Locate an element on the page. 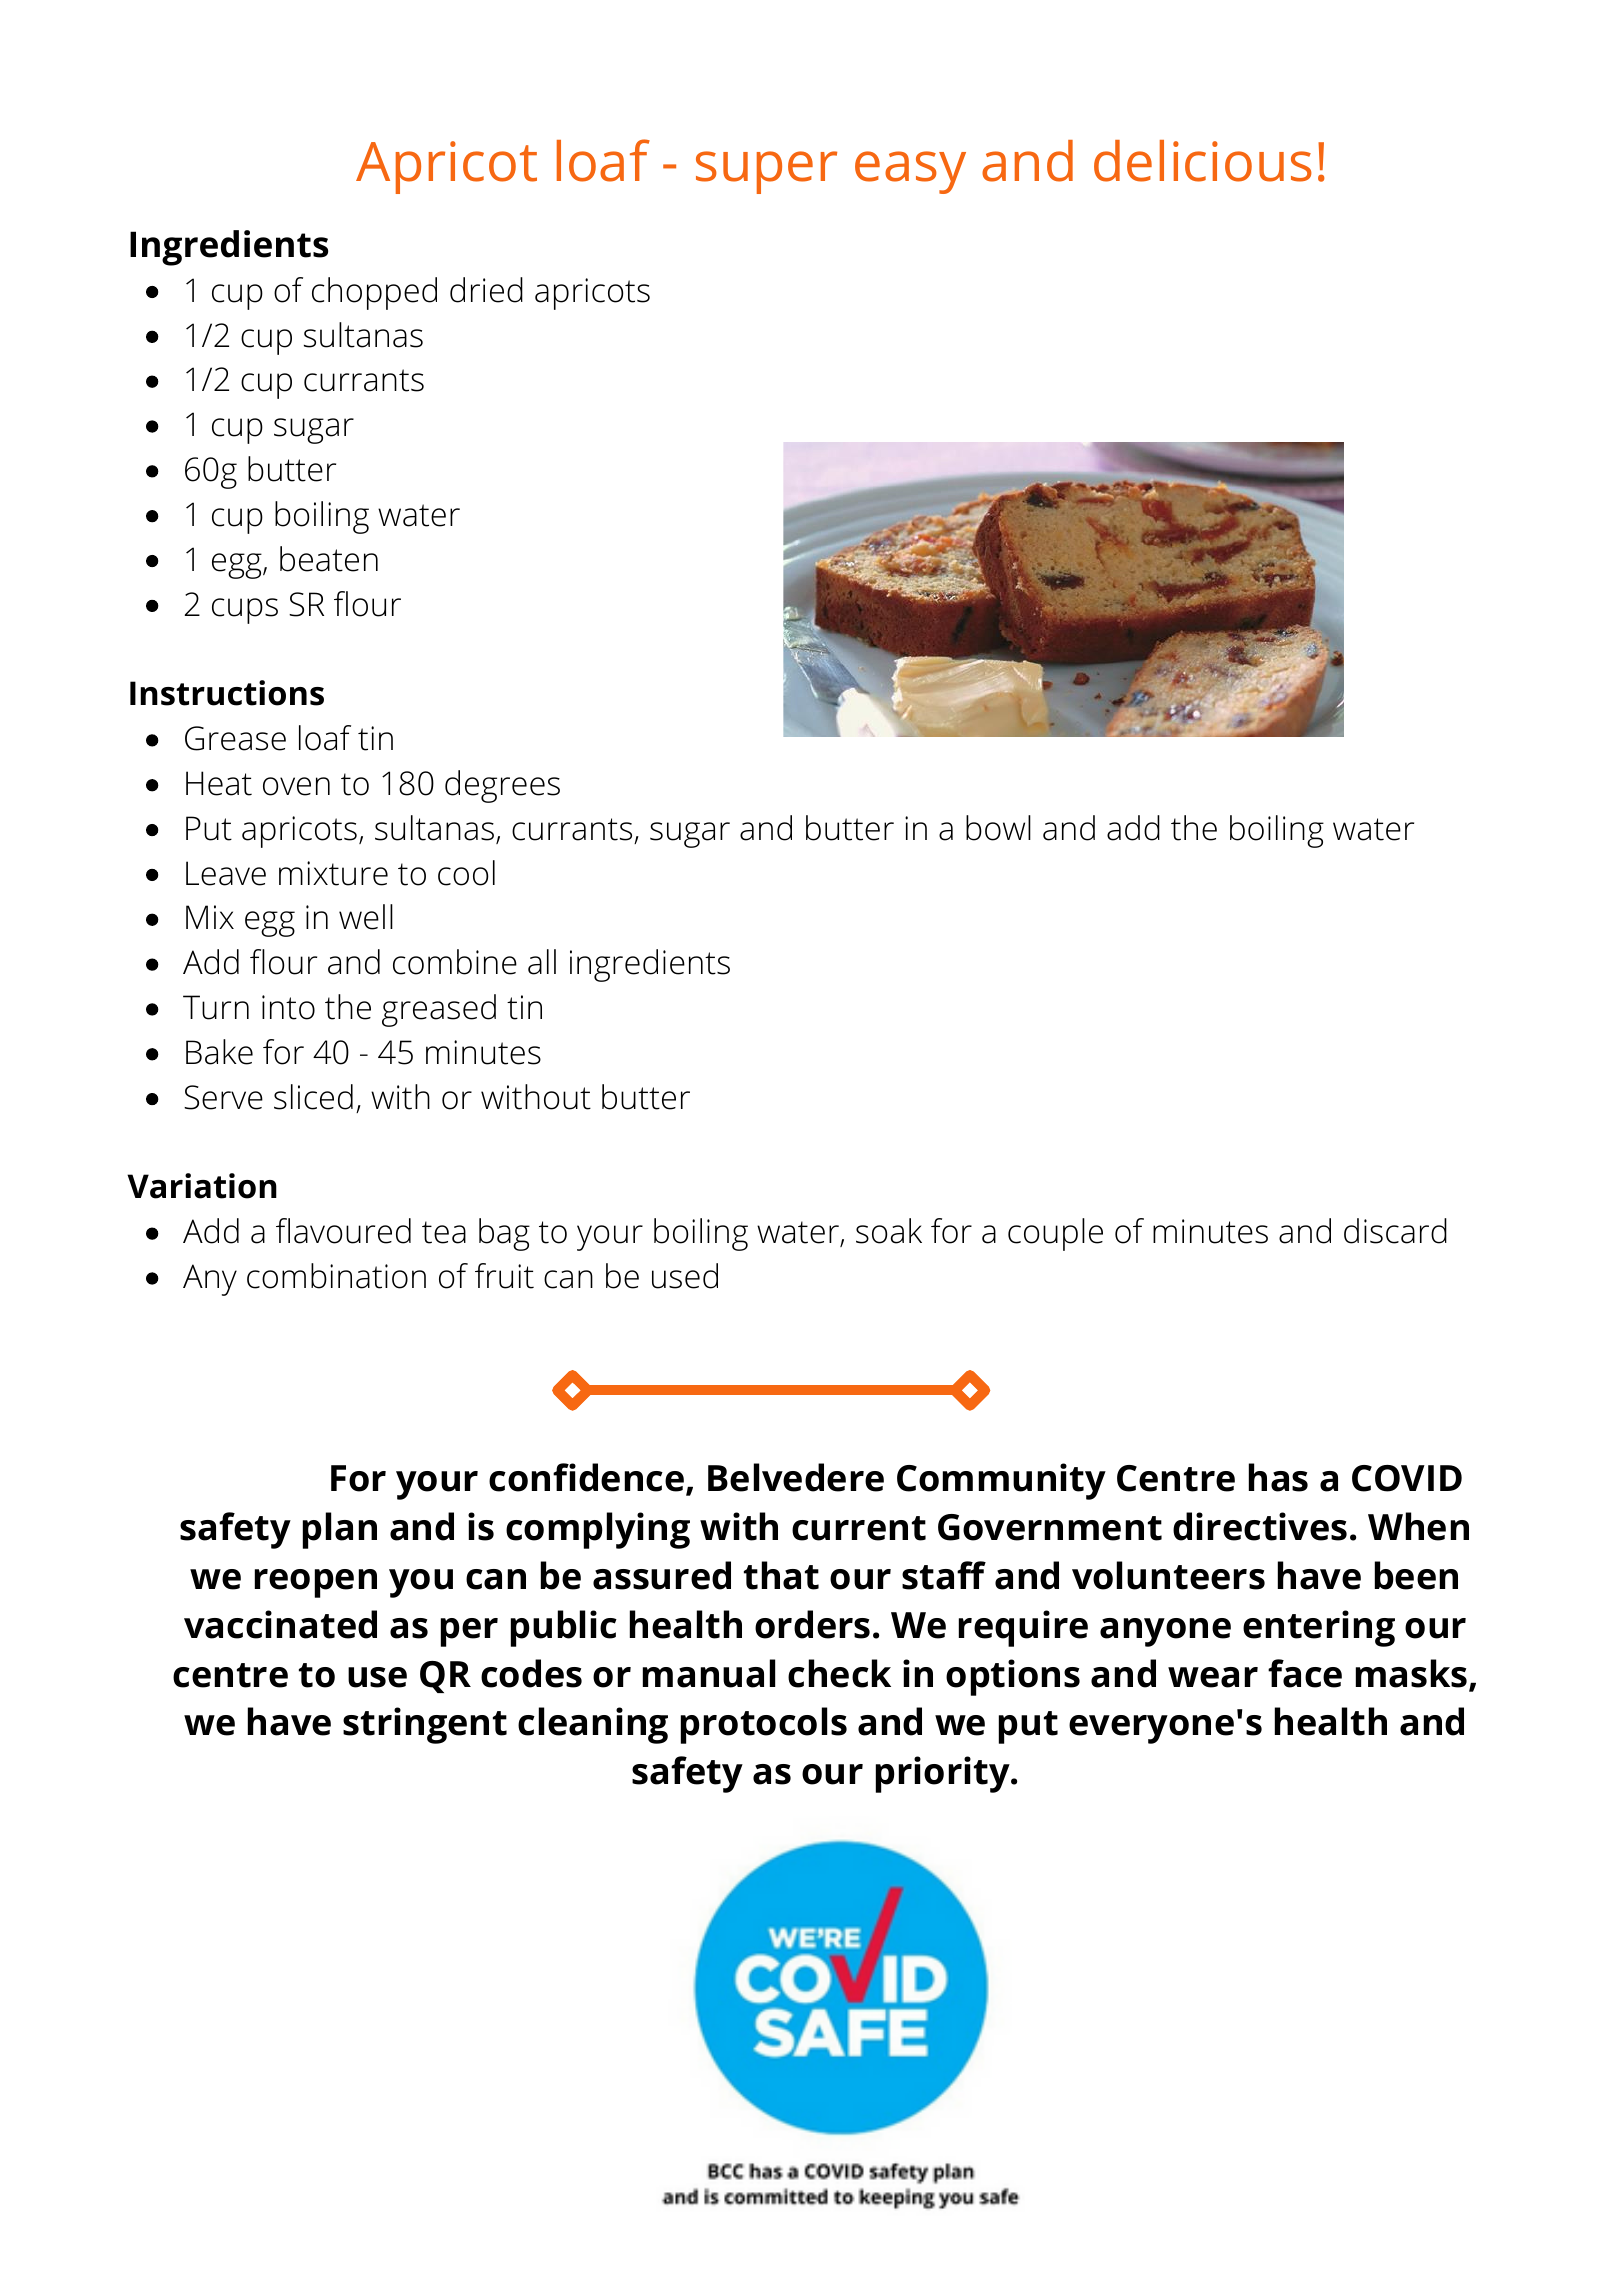  chopped is located at coordinates (374, 293).
